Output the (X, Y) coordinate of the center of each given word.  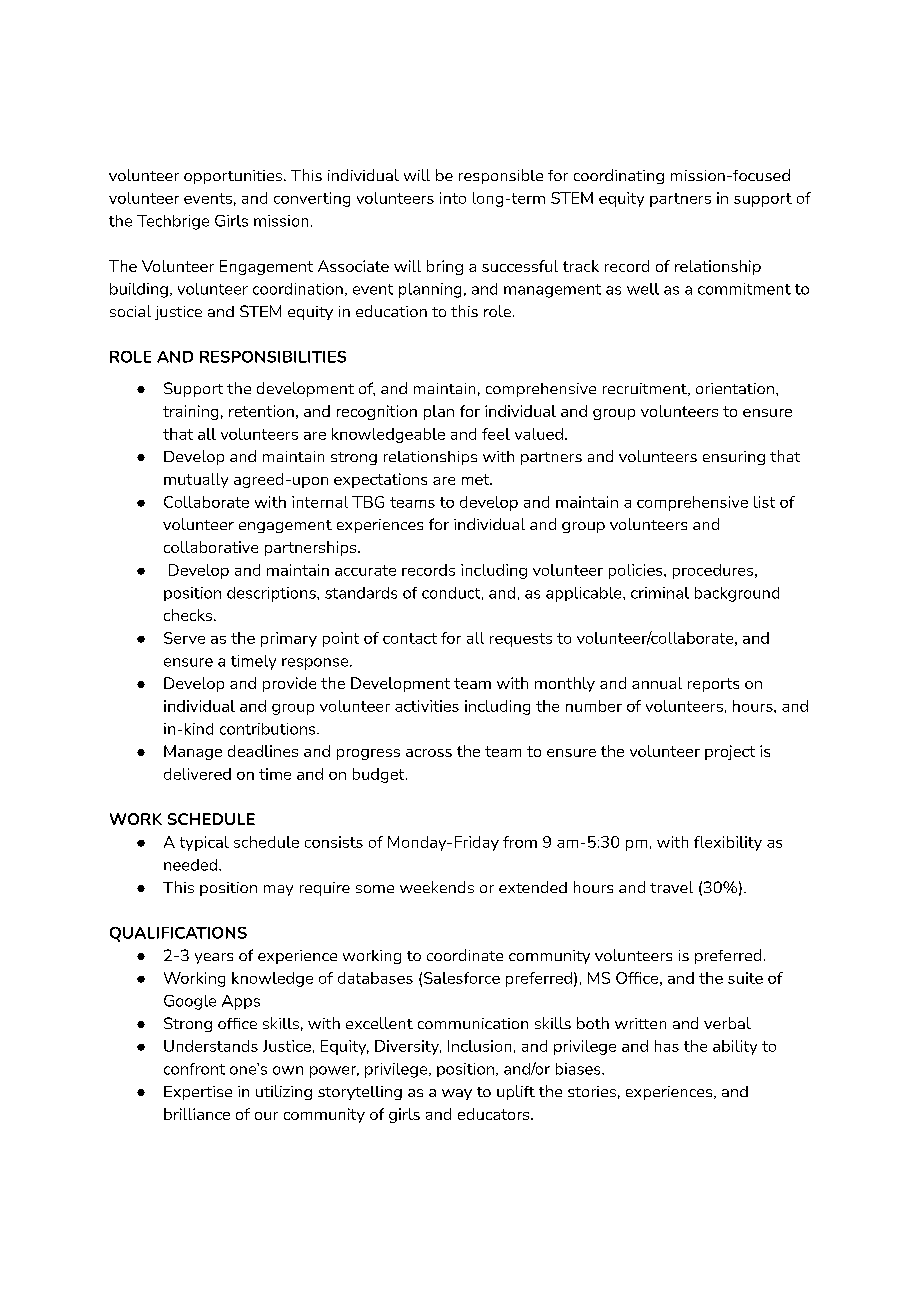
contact (410, 638)
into (453, 198)
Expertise (198, 1093)
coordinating (619, 176)
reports (713, 685)
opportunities (233, 177)
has (667, 1046)
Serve (184, 638)
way (457, 1094)
